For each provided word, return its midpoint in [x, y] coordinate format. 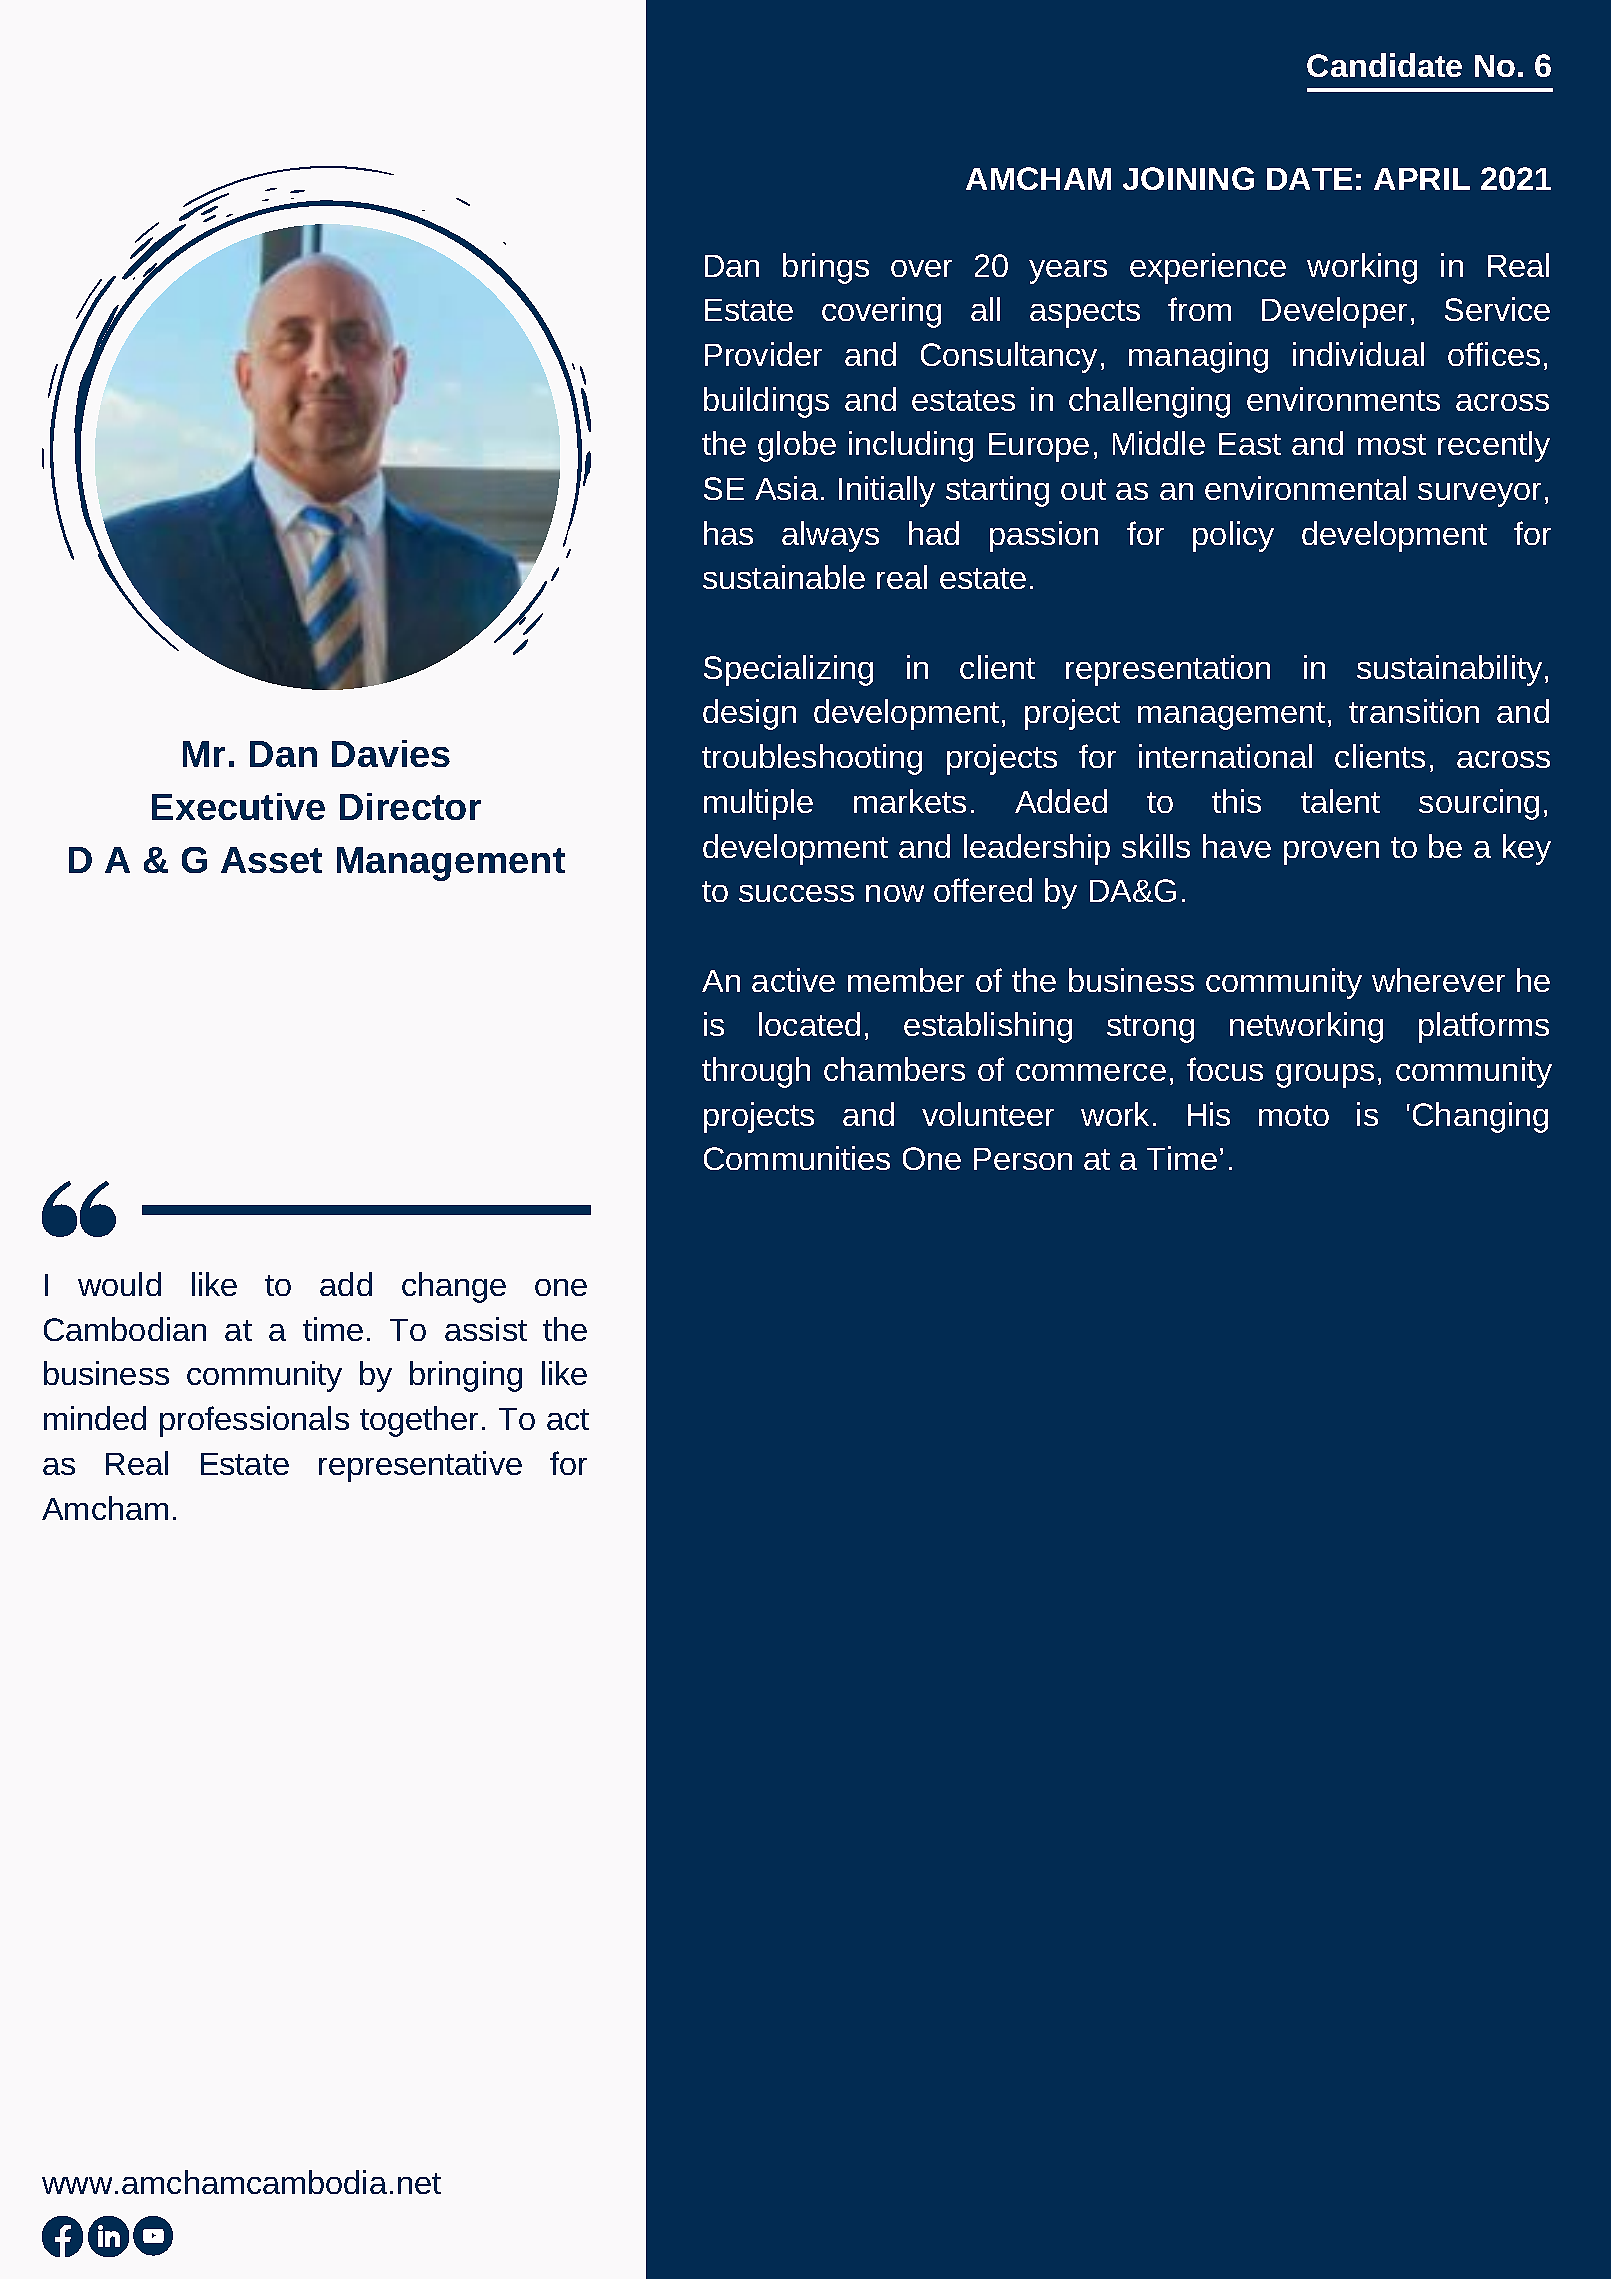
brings [826, 268]
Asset [271, 860]
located [809, 1024]
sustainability [1449, 670]
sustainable [784, 577]
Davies [391, 753]
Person [1023, 1159]
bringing [466, 1376]
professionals [254, 1421]
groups [1325, 1076]
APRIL [1422, 179]
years [1068, 272]
